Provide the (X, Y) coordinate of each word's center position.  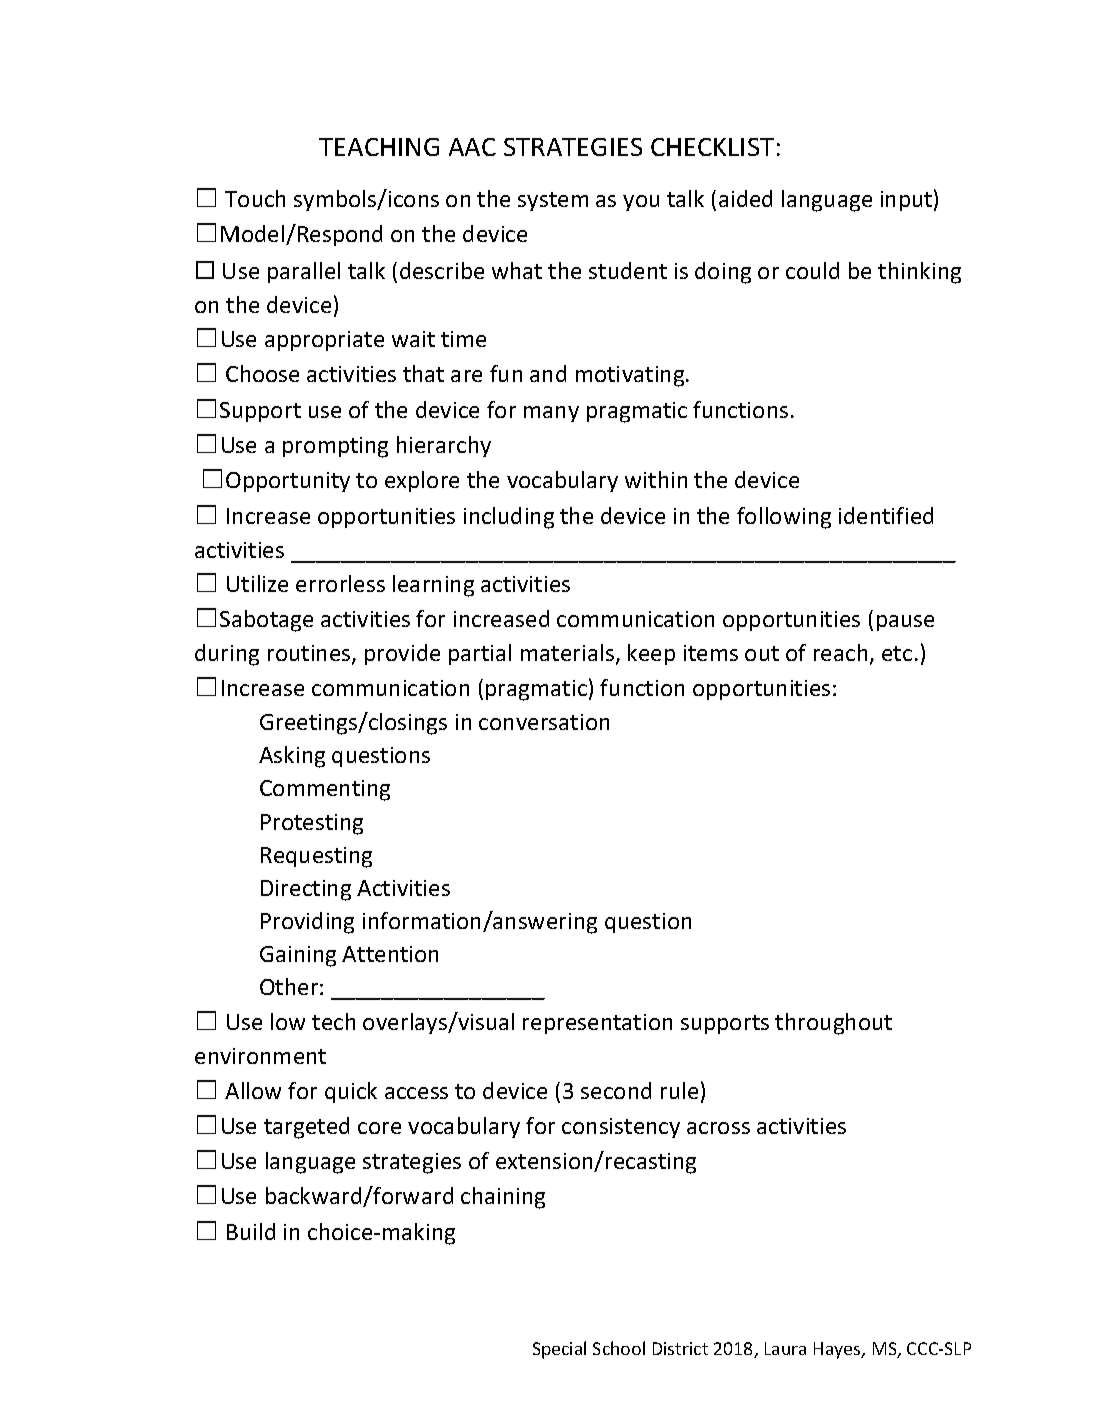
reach (840, 652)
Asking (292, 757)
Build (251, 1231)
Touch (255, 198)
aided (745, 198)
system (553, 201)
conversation (544, 722)
